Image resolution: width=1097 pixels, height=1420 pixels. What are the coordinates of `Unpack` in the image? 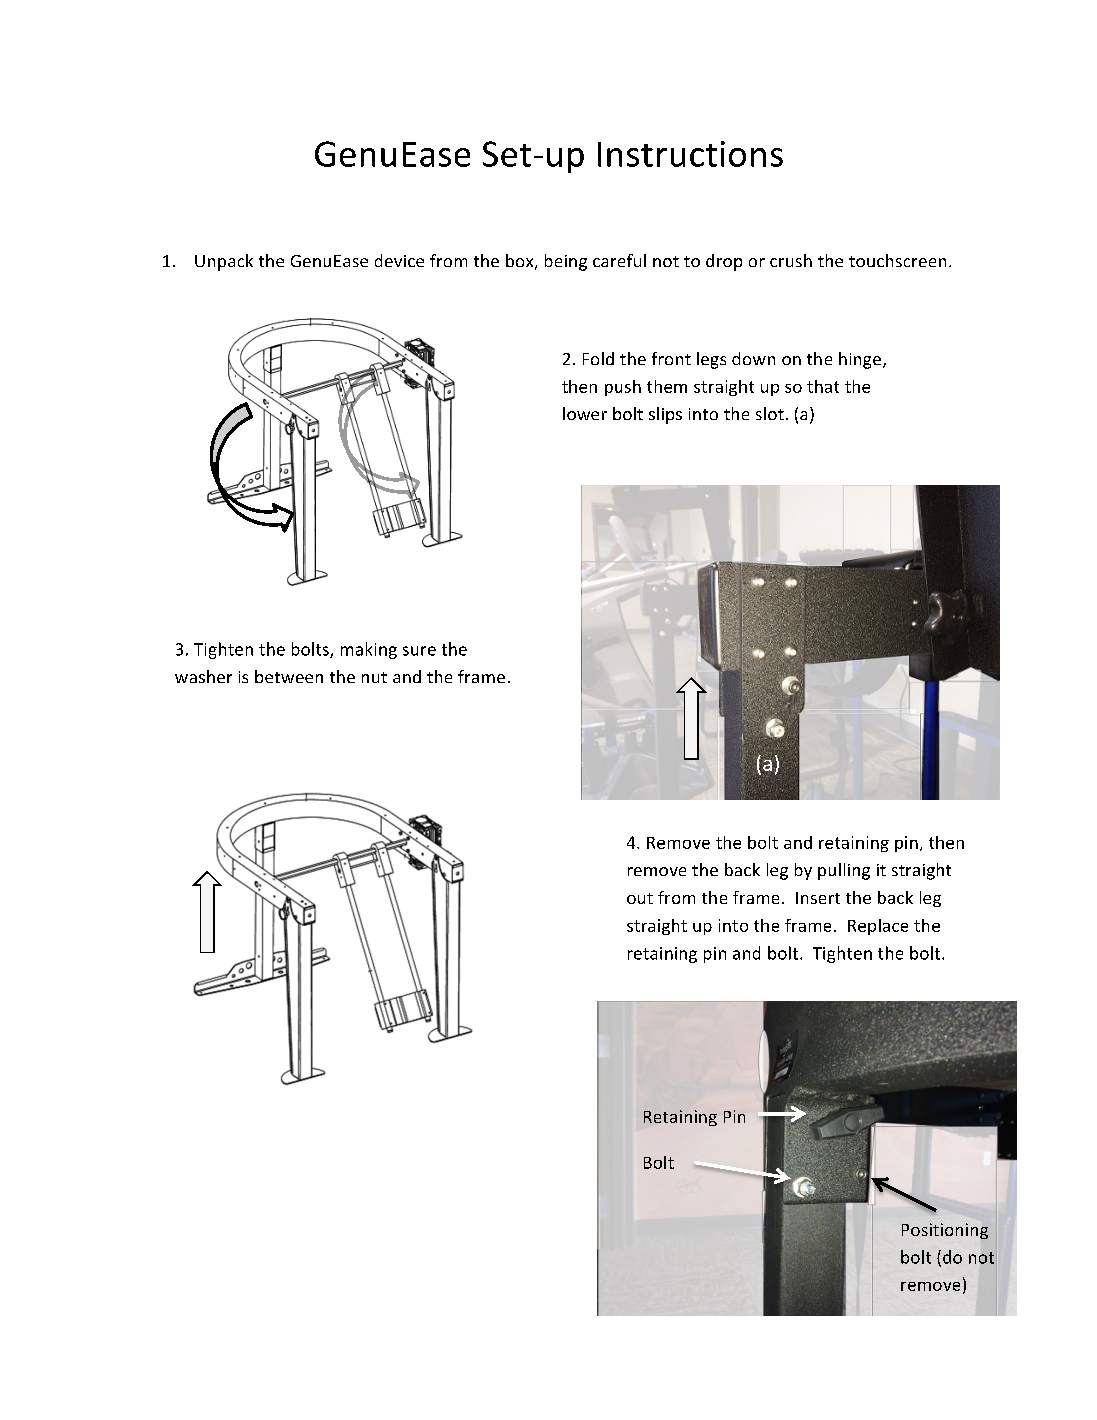 It's located at (224, 262).
